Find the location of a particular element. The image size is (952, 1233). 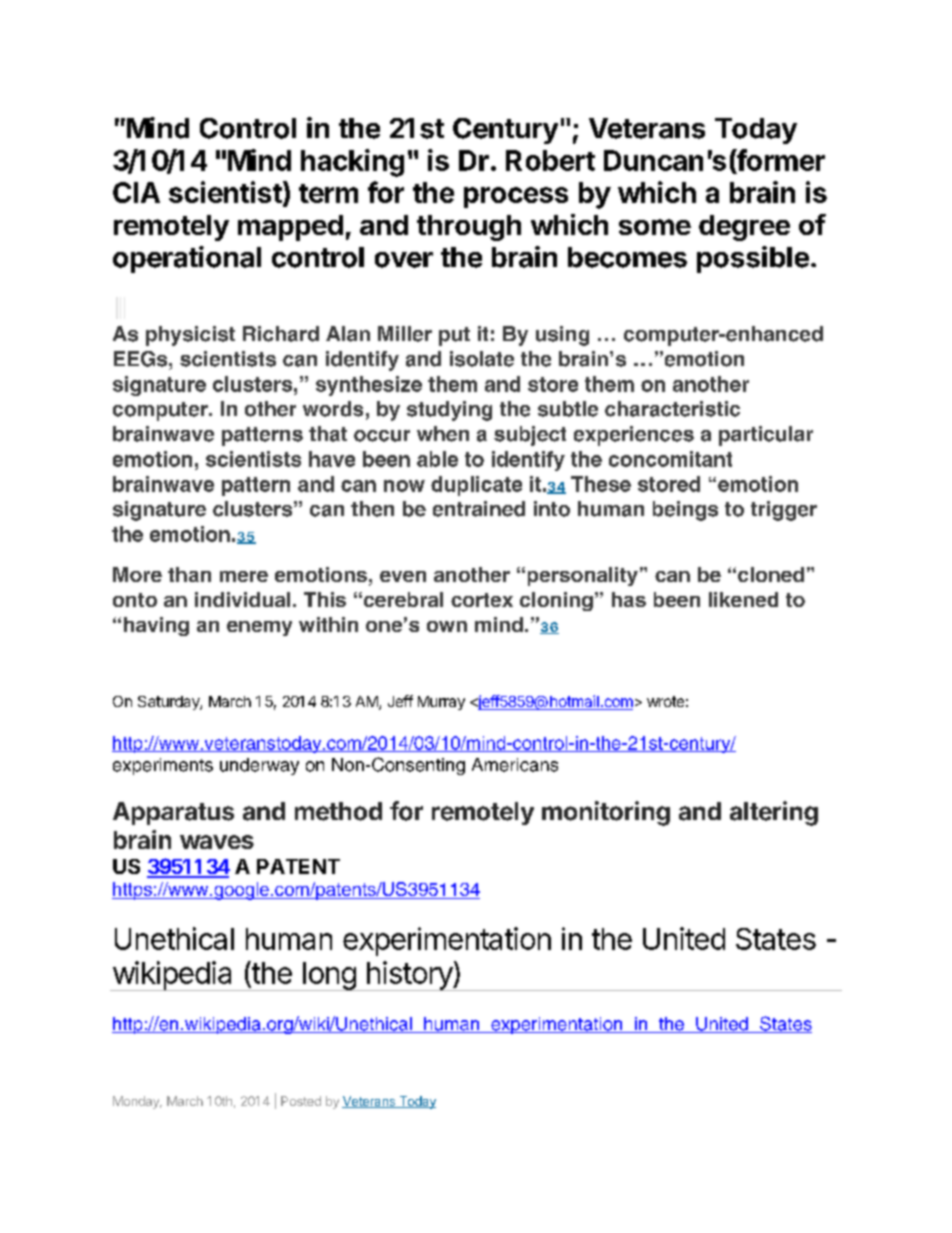

through is located at coordinates (469, 228).
